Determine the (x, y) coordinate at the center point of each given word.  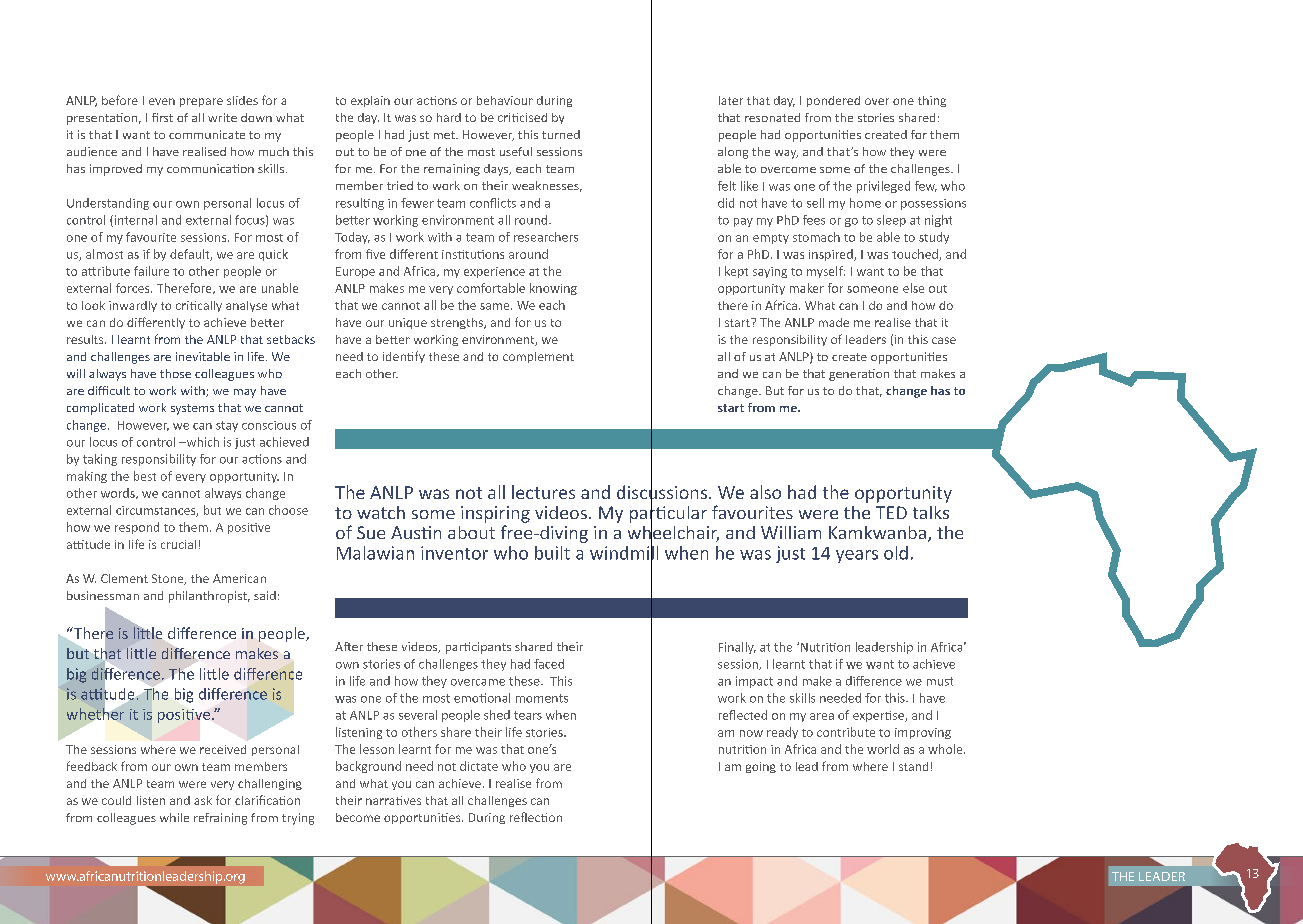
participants (478, 648)
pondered (833, 101)
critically (199, 306)
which (201, 442)
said (265, 595)
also (765, 492)
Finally (737, 648)
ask (203, 800)
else (913, 288)
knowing (553, 289)
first (162, 117)
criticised (522, 117)
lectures (543, 492)
